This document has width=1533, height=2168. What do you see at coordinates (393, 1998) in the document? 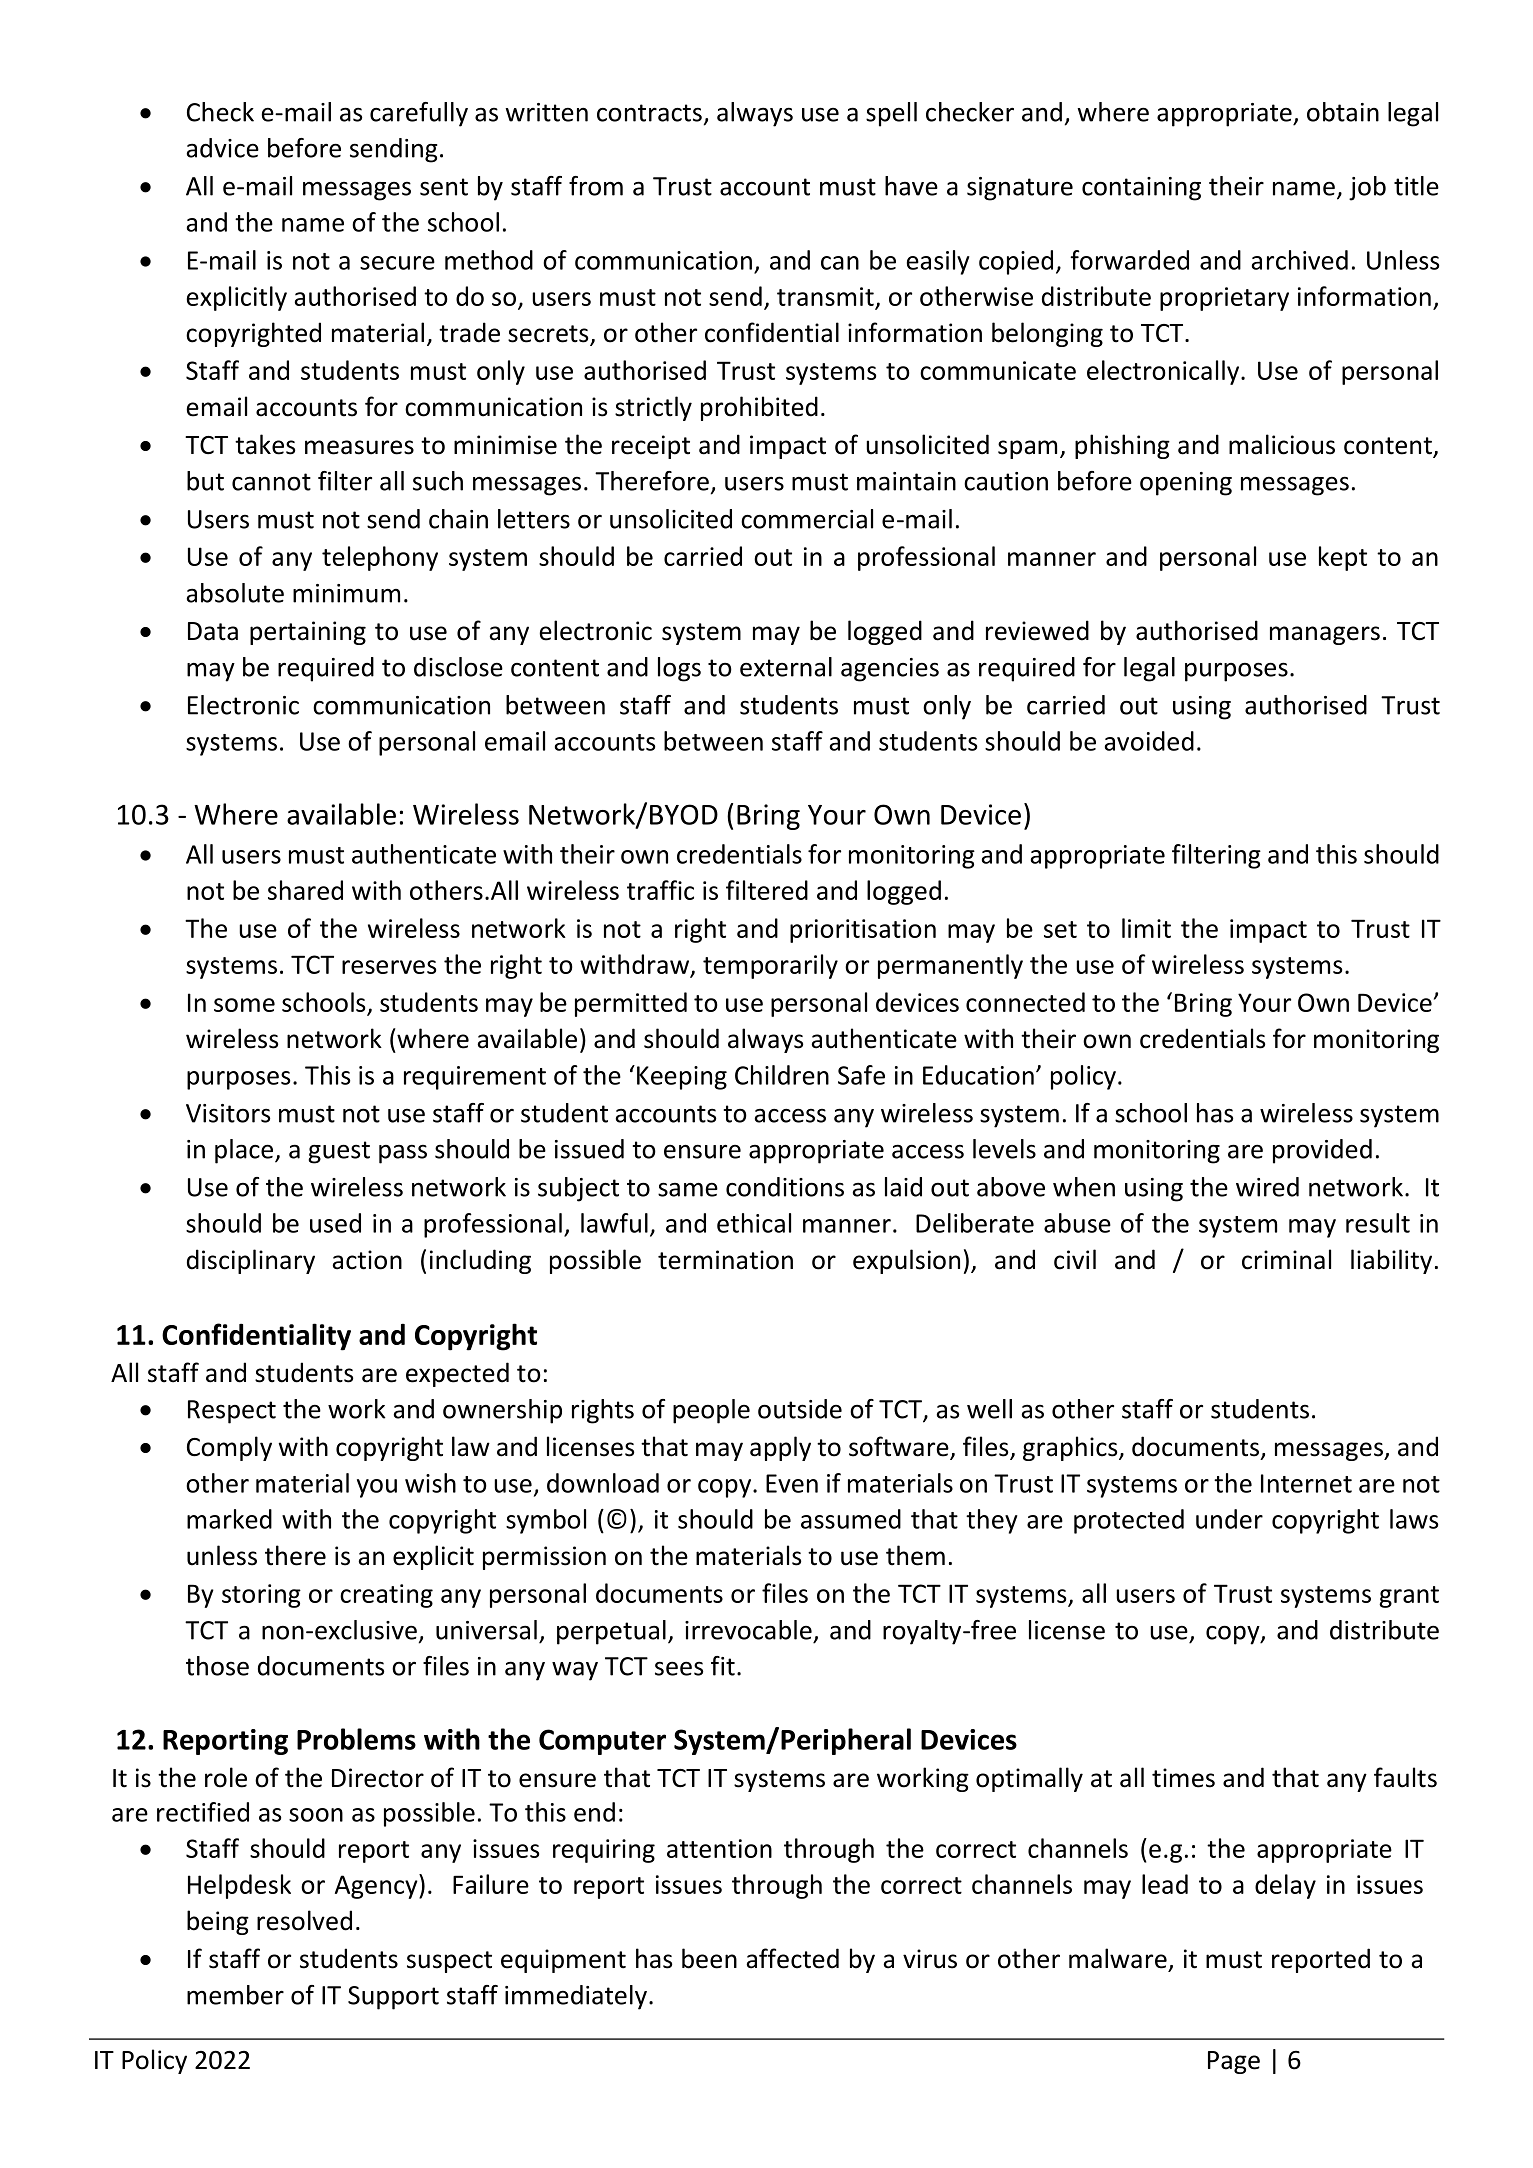
I see `Support` at bounding box center [393, 1998].
